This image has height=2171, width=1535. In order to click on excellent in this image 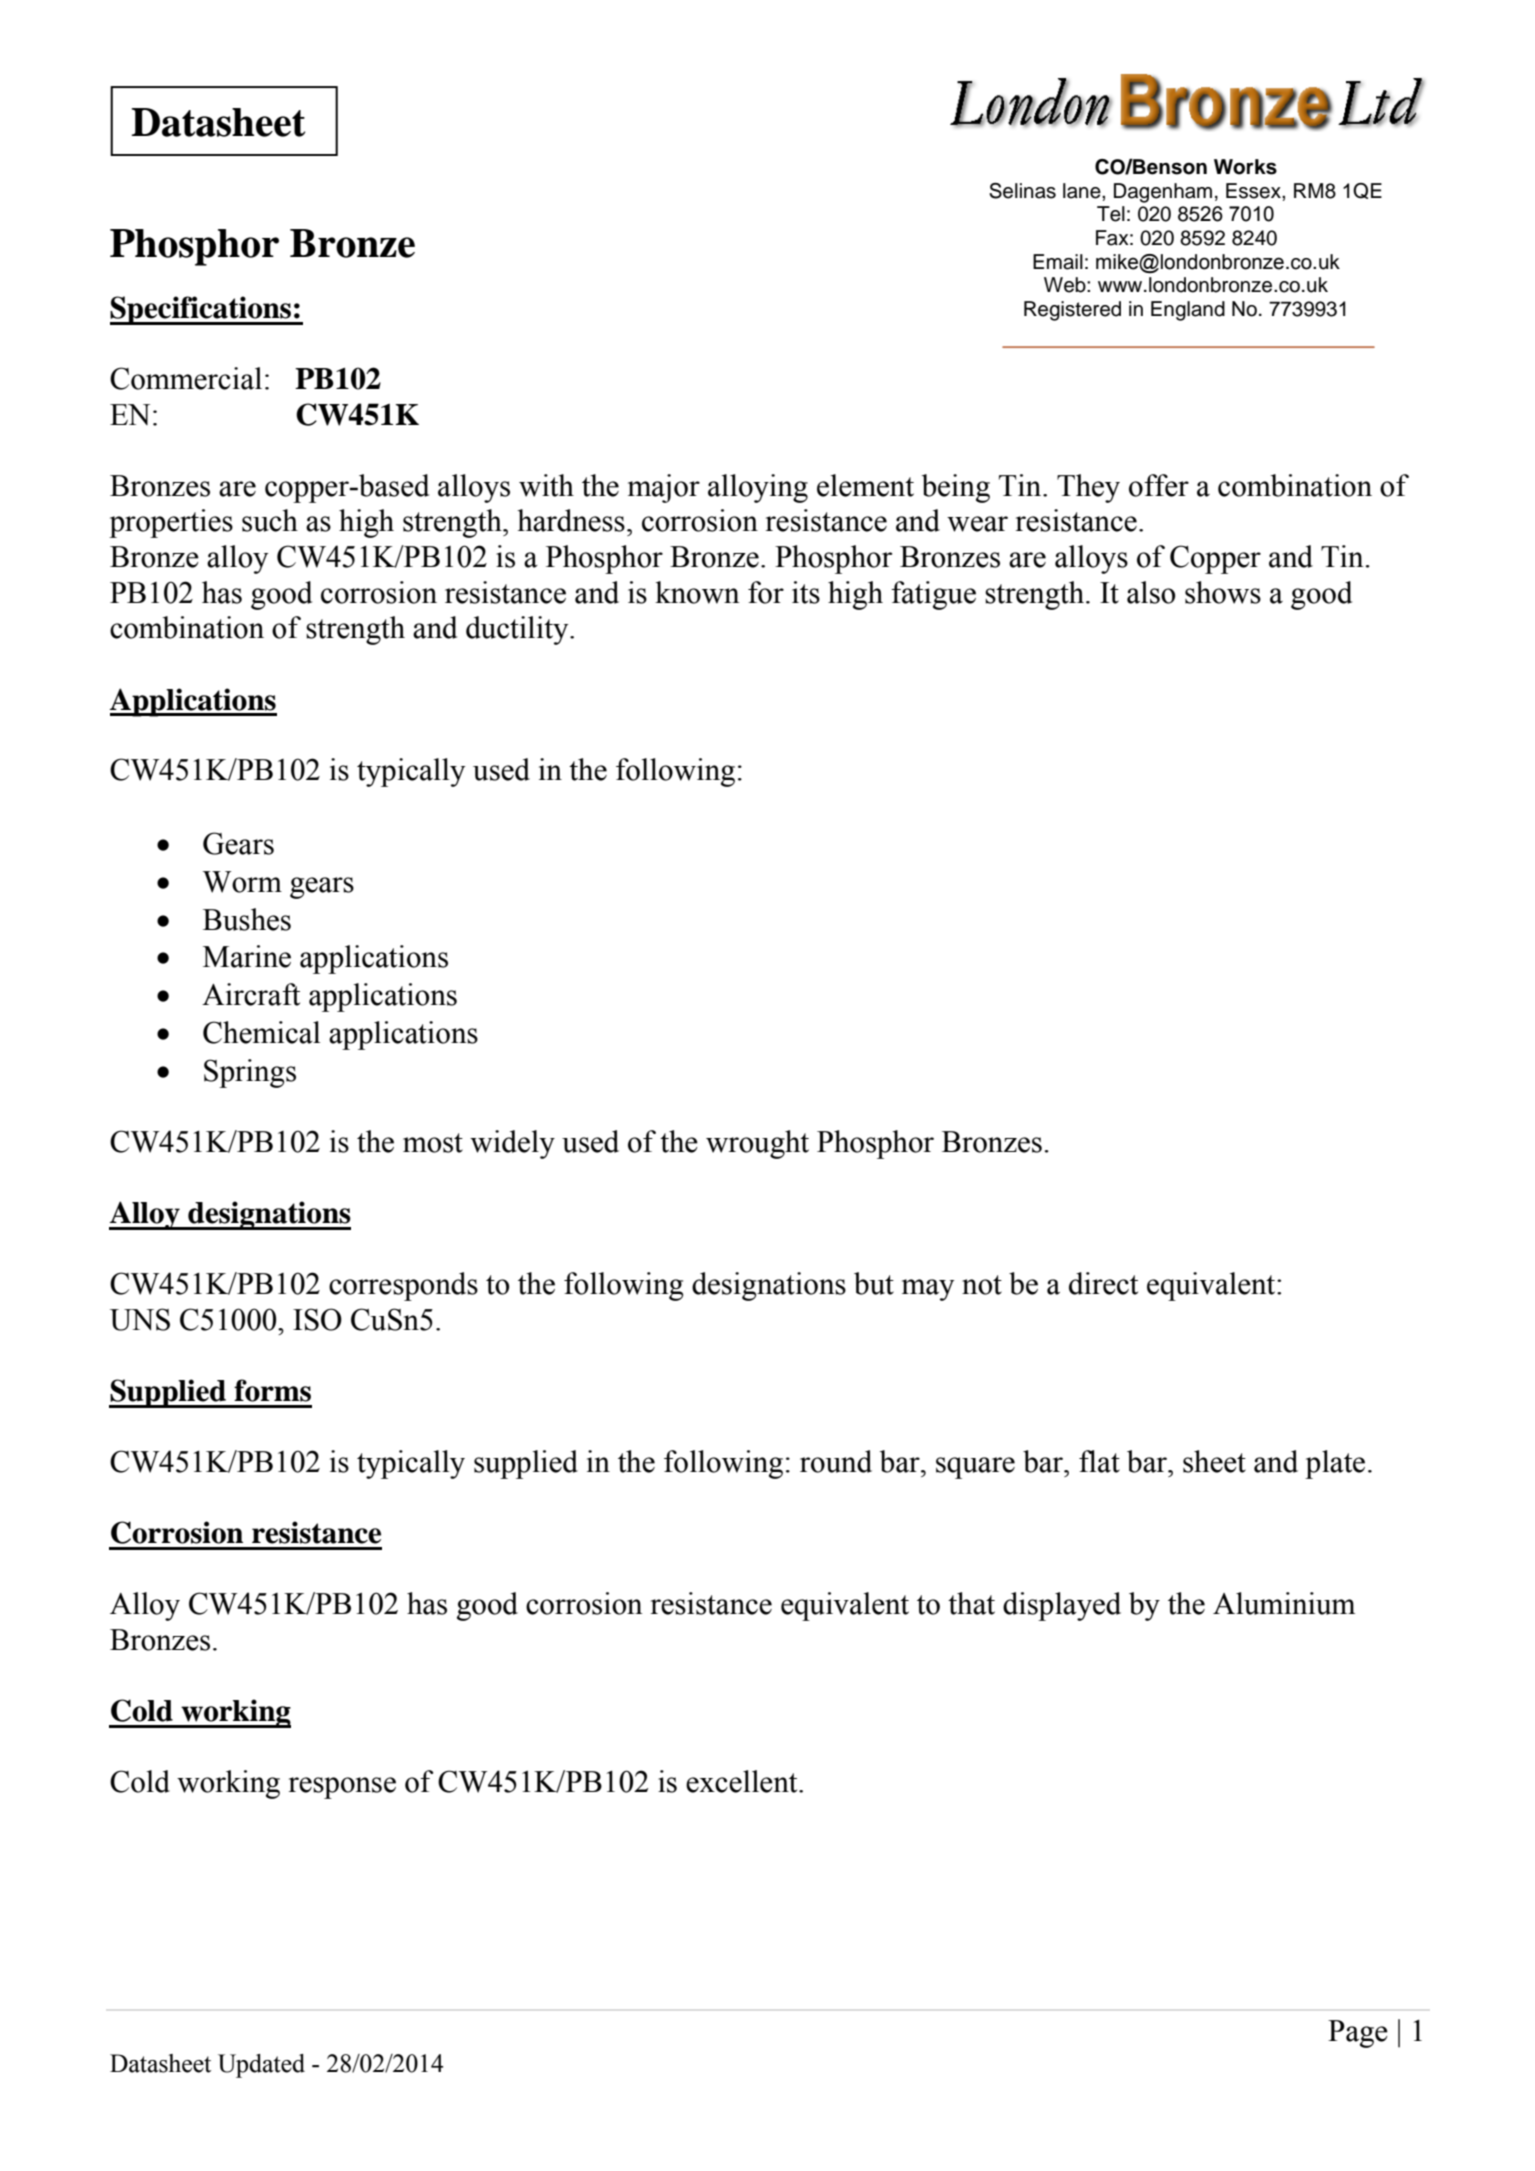, I will do `click(743, 1781)`.
